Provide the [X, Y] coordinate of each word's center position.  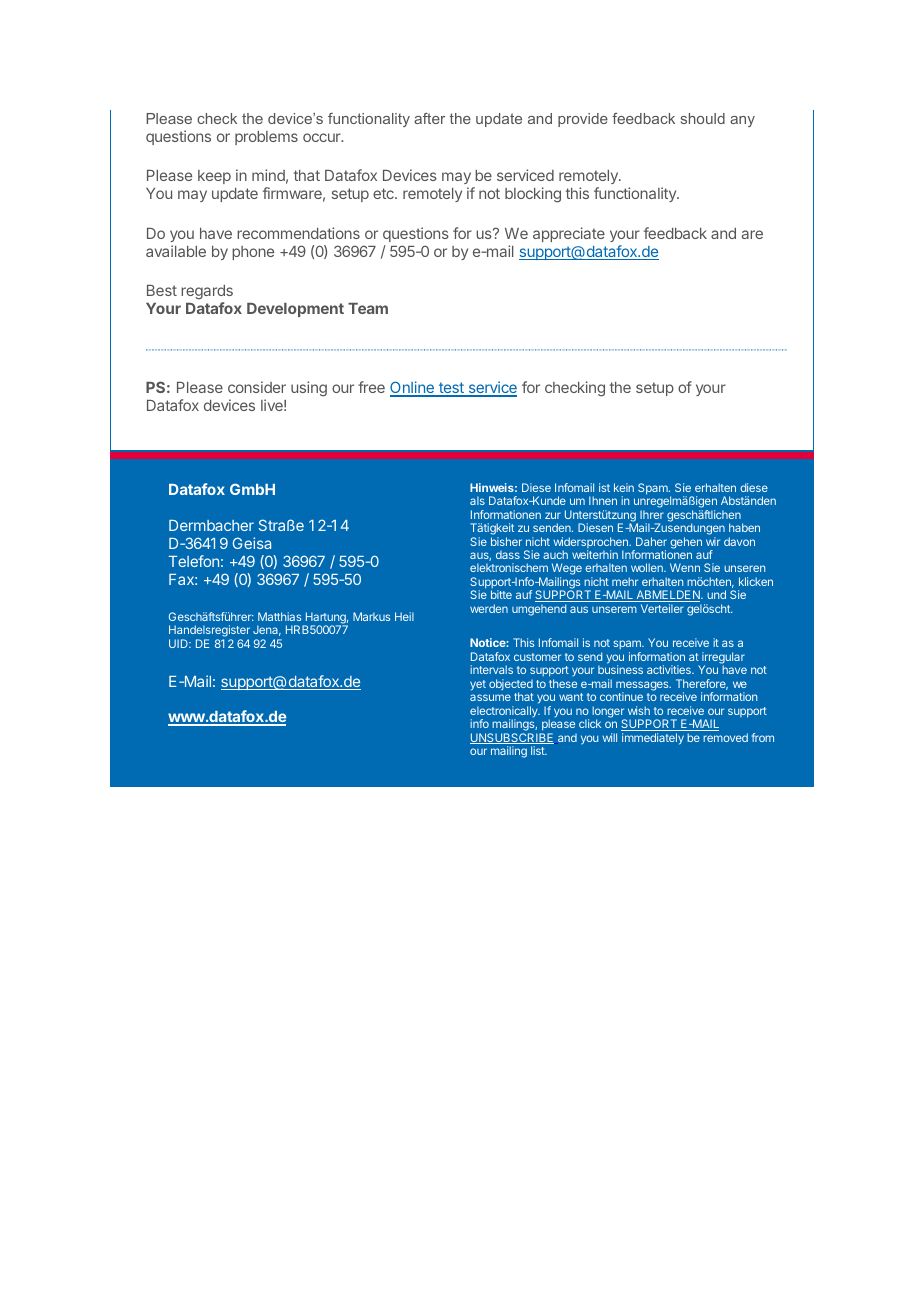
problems [266, 138]
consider [257, 387]
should [703, 118]
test [451, 389]
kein [624, 487]
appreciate [569, 234]
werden [489, 608]
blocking [533, 195]
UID [179, 643]
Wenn [685, 567]
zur [553, 515]
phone [253, 253]
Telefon [194, 561]
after [429, 118]
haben [744, 527]
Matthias [279, 616]
